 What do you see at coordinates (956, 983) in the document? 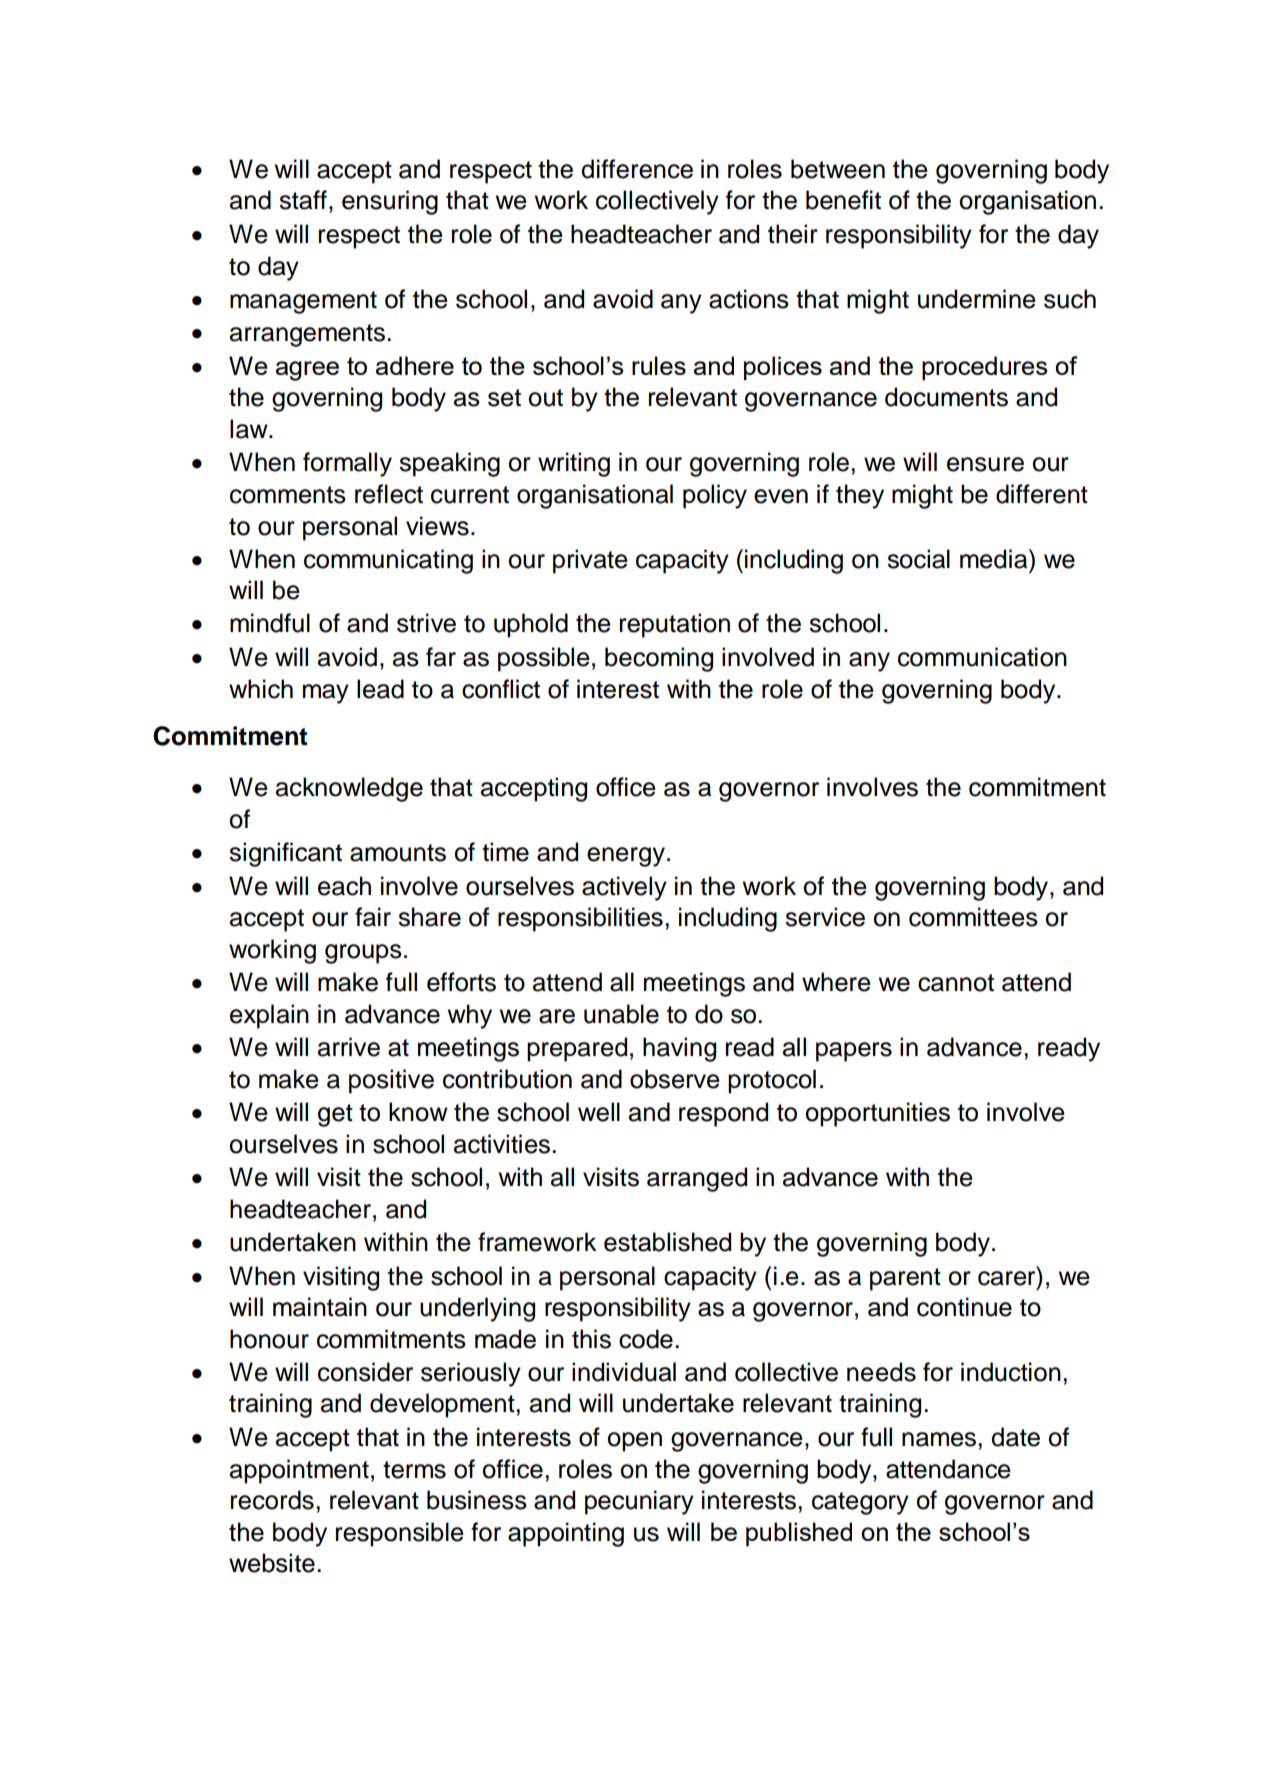
I see `cannot` at bounding box center [956, 983].
